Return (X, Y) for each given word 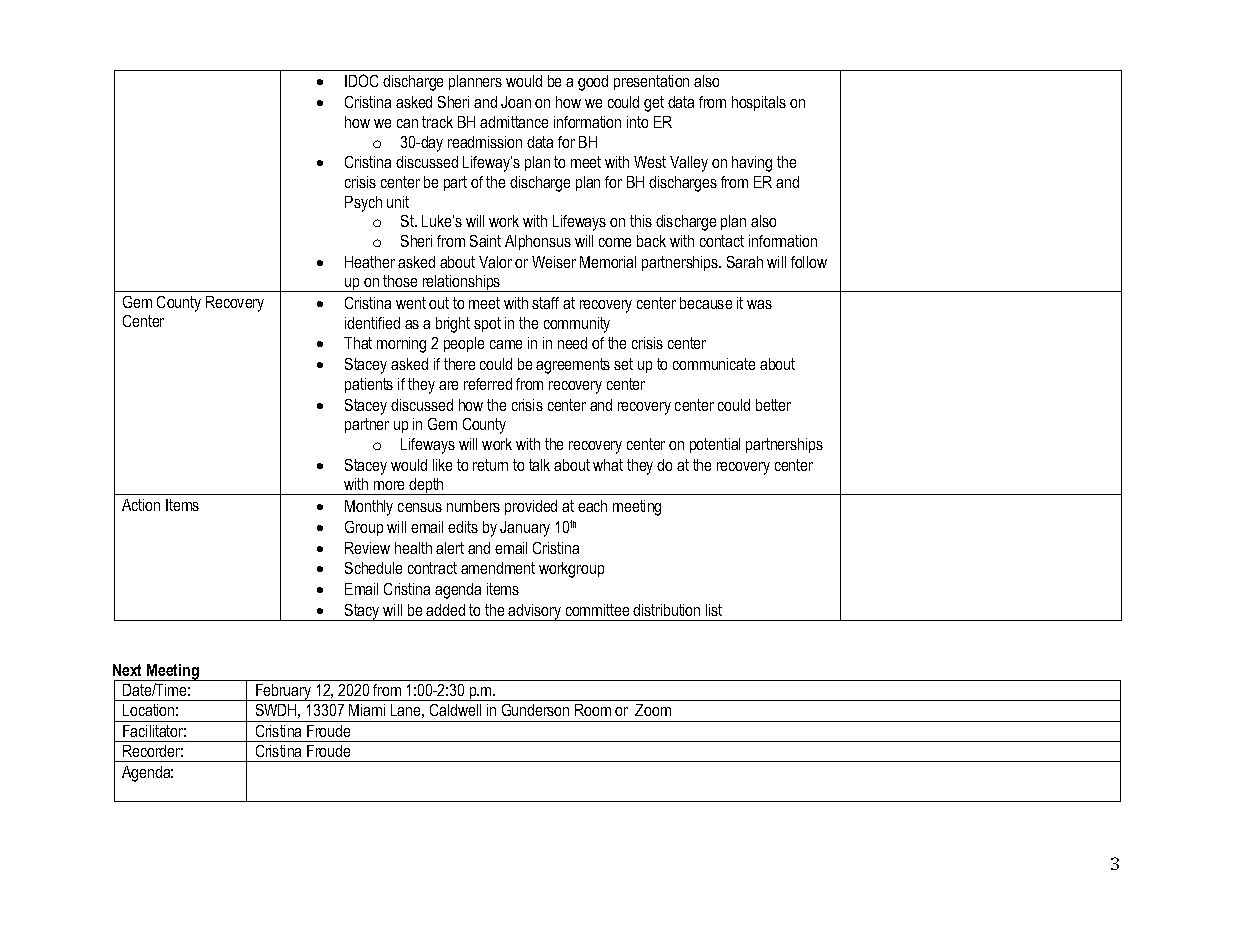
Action (141, 505)
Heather (370, 262)
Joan (516, 102)
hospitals (759, 103)
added (445, 610)
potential (715, 445)
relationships (462, 283)
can (407, 123)
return (490, 465)
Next (127, 670)
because (706, 303)
